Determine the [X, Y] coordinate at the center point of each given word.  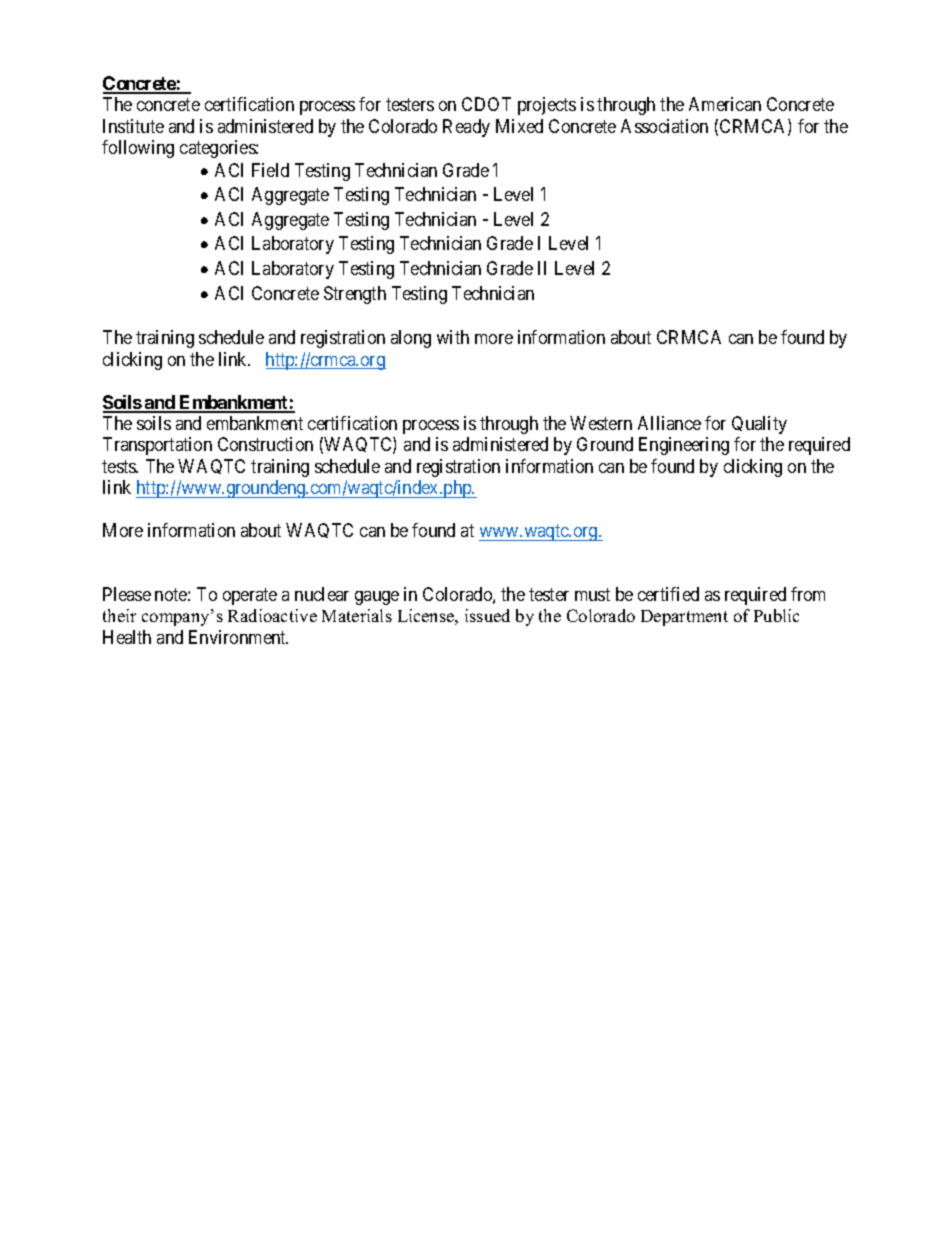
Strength [355, 295]
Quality [759, 425]
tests [120, 466]
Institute [133, 126]
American [725, 104]
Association [664, 126]
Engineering [684, 446]
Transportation [157, 446]
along [411, 339]
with [453, 337]
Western [601, 423]
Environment [238, 637]
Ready [466, 128]
